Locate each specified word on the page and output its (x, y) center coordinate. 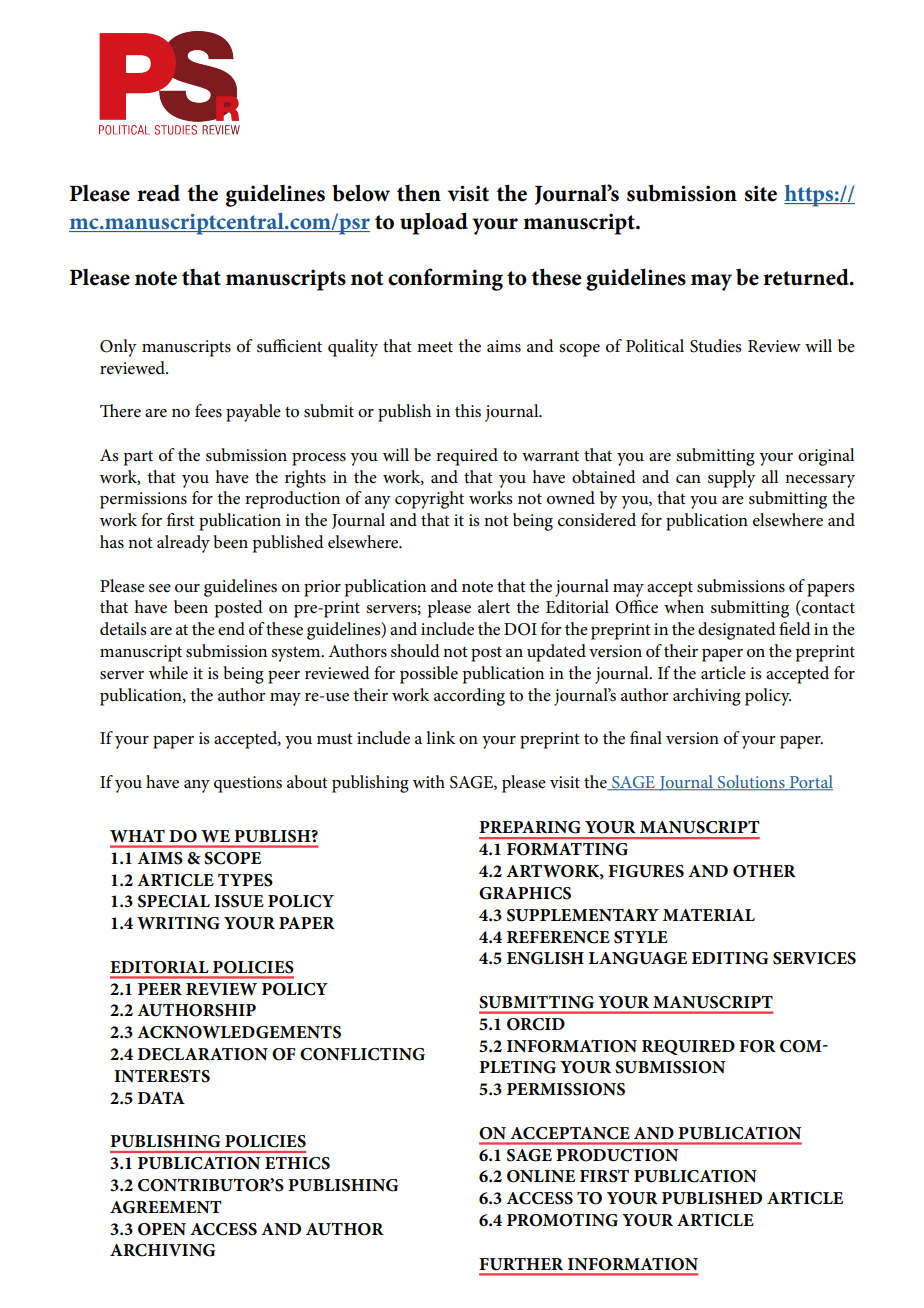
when (684, 607)
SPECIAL (174, 901)
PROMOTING (562, 1220)
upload (434, 223)
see (160, 588)
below (361, 193)
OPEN (162, 1229)
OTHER (764, 871)
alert (494, 606)
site (761, 193)
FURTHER (521, 1264)
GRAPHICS (525, 893)
